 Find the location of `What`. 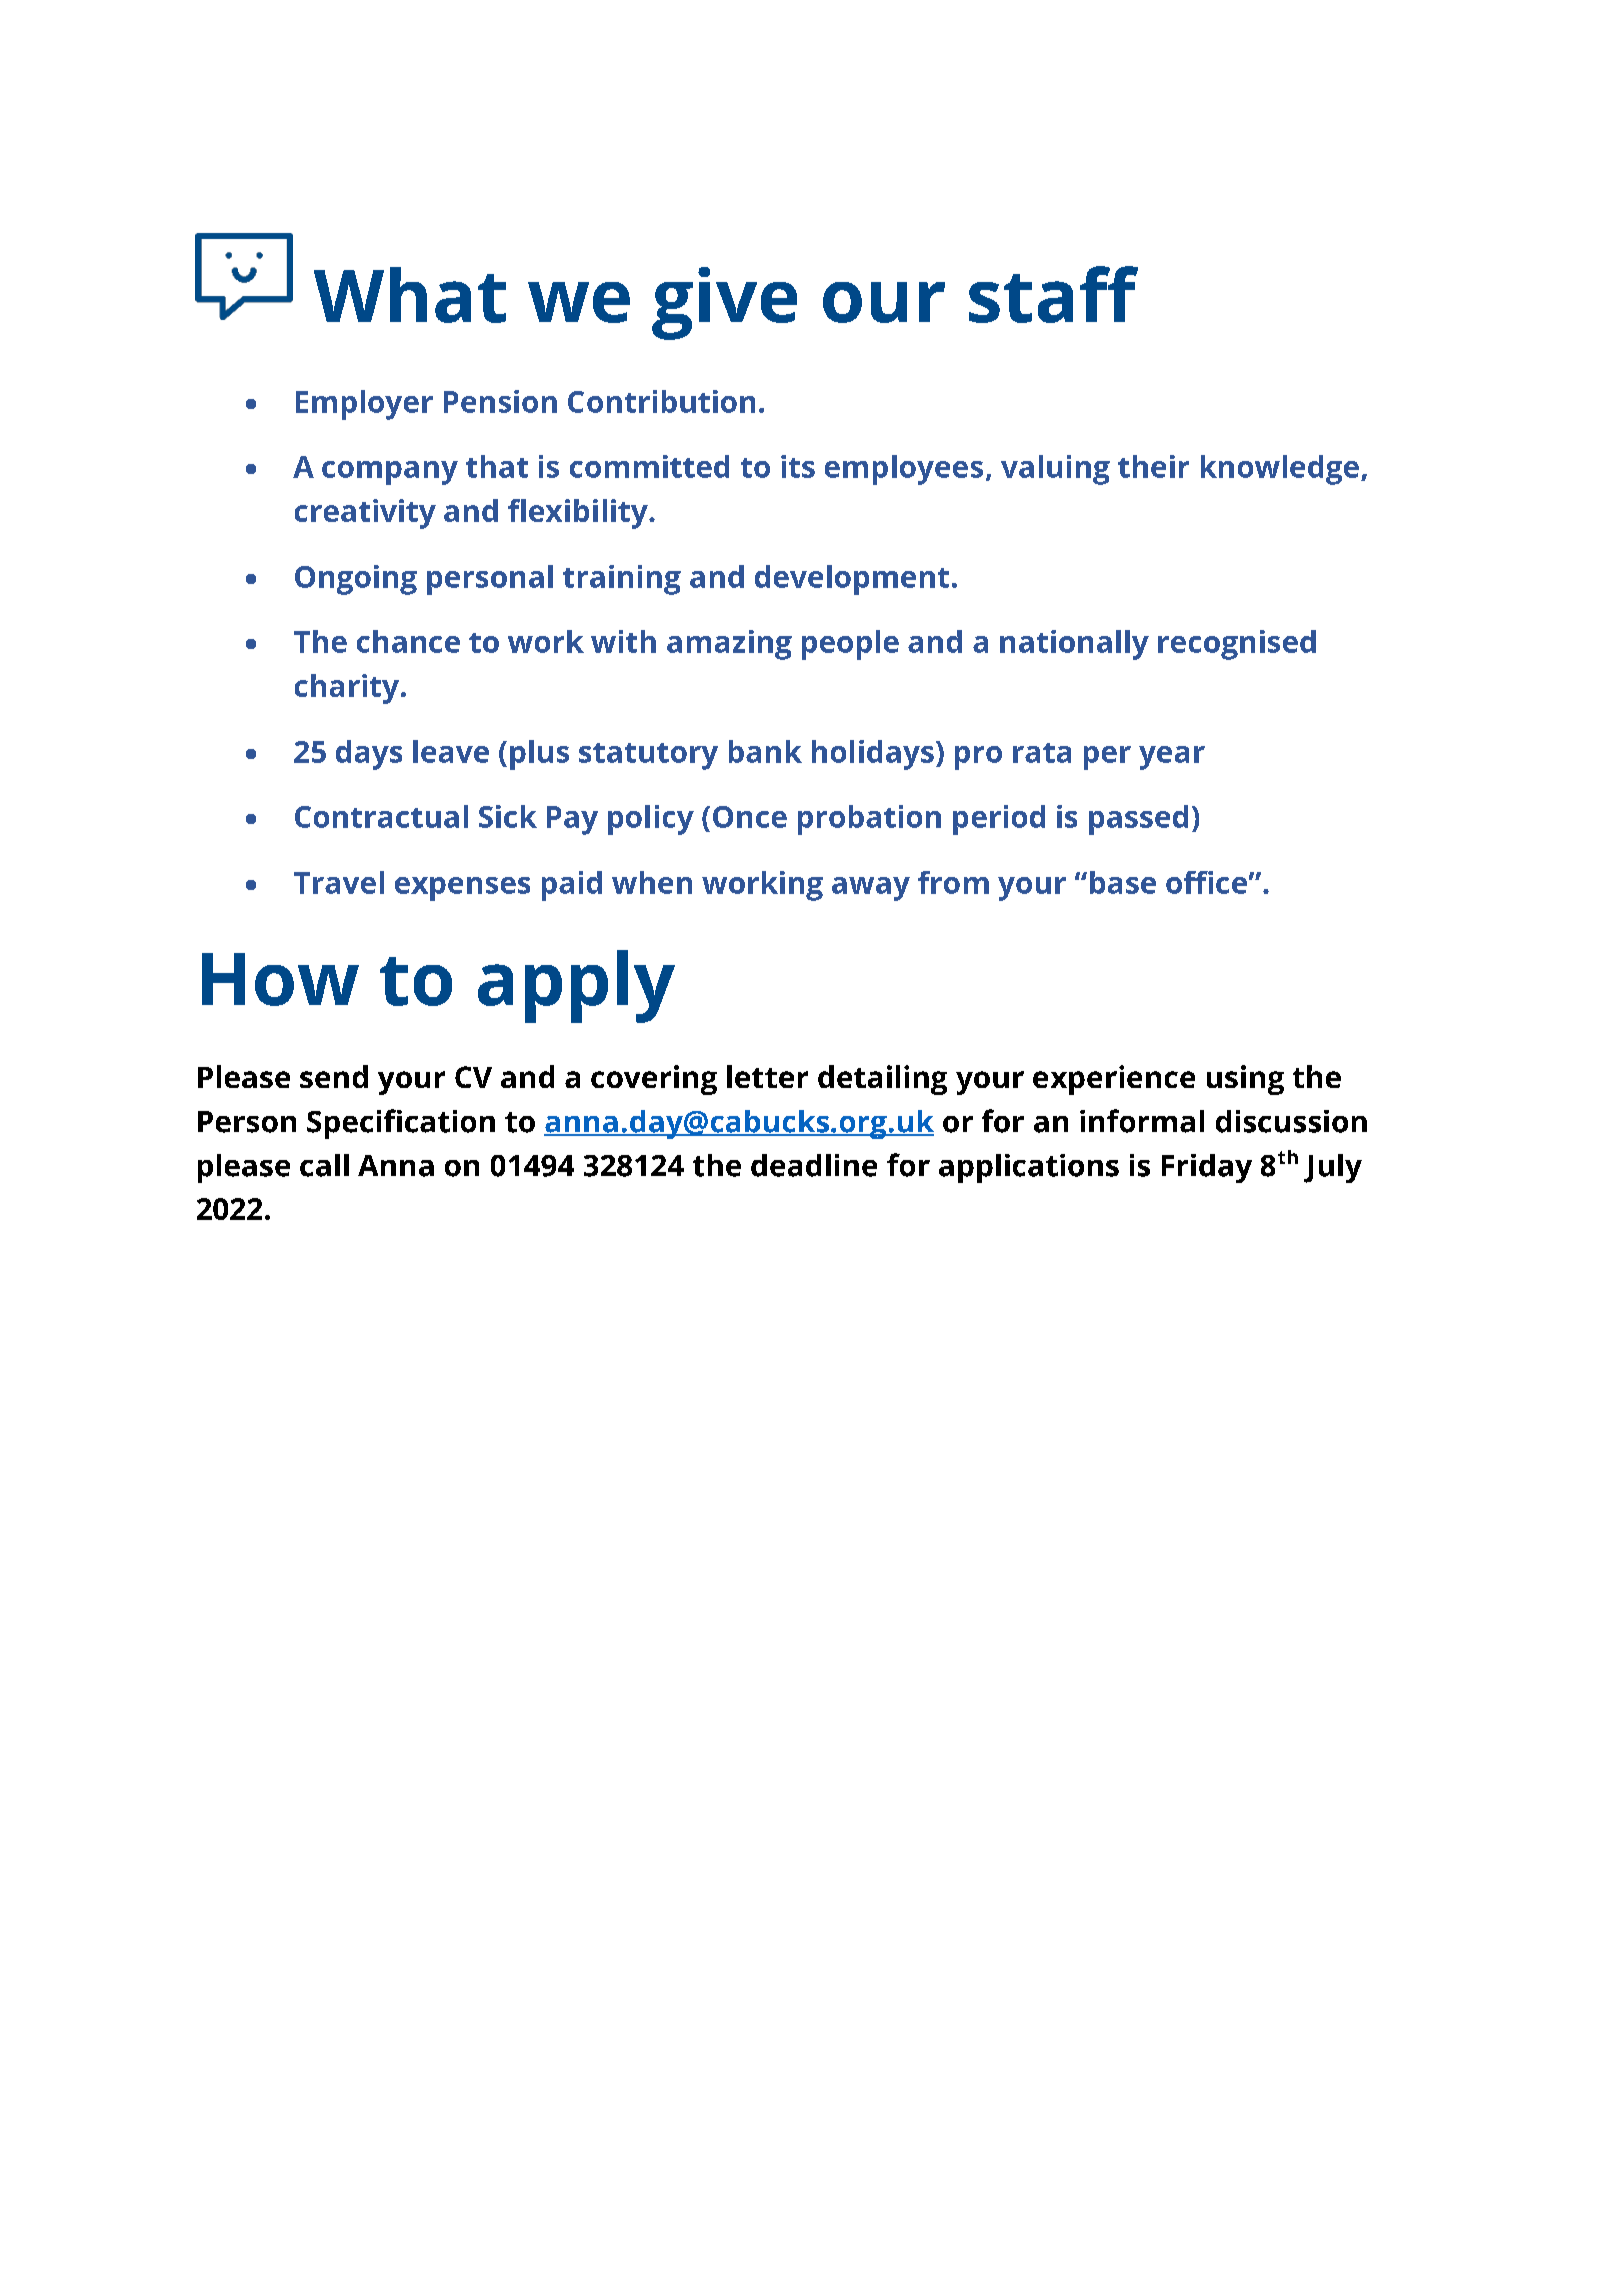

What is located at coordinates (410, 295).
